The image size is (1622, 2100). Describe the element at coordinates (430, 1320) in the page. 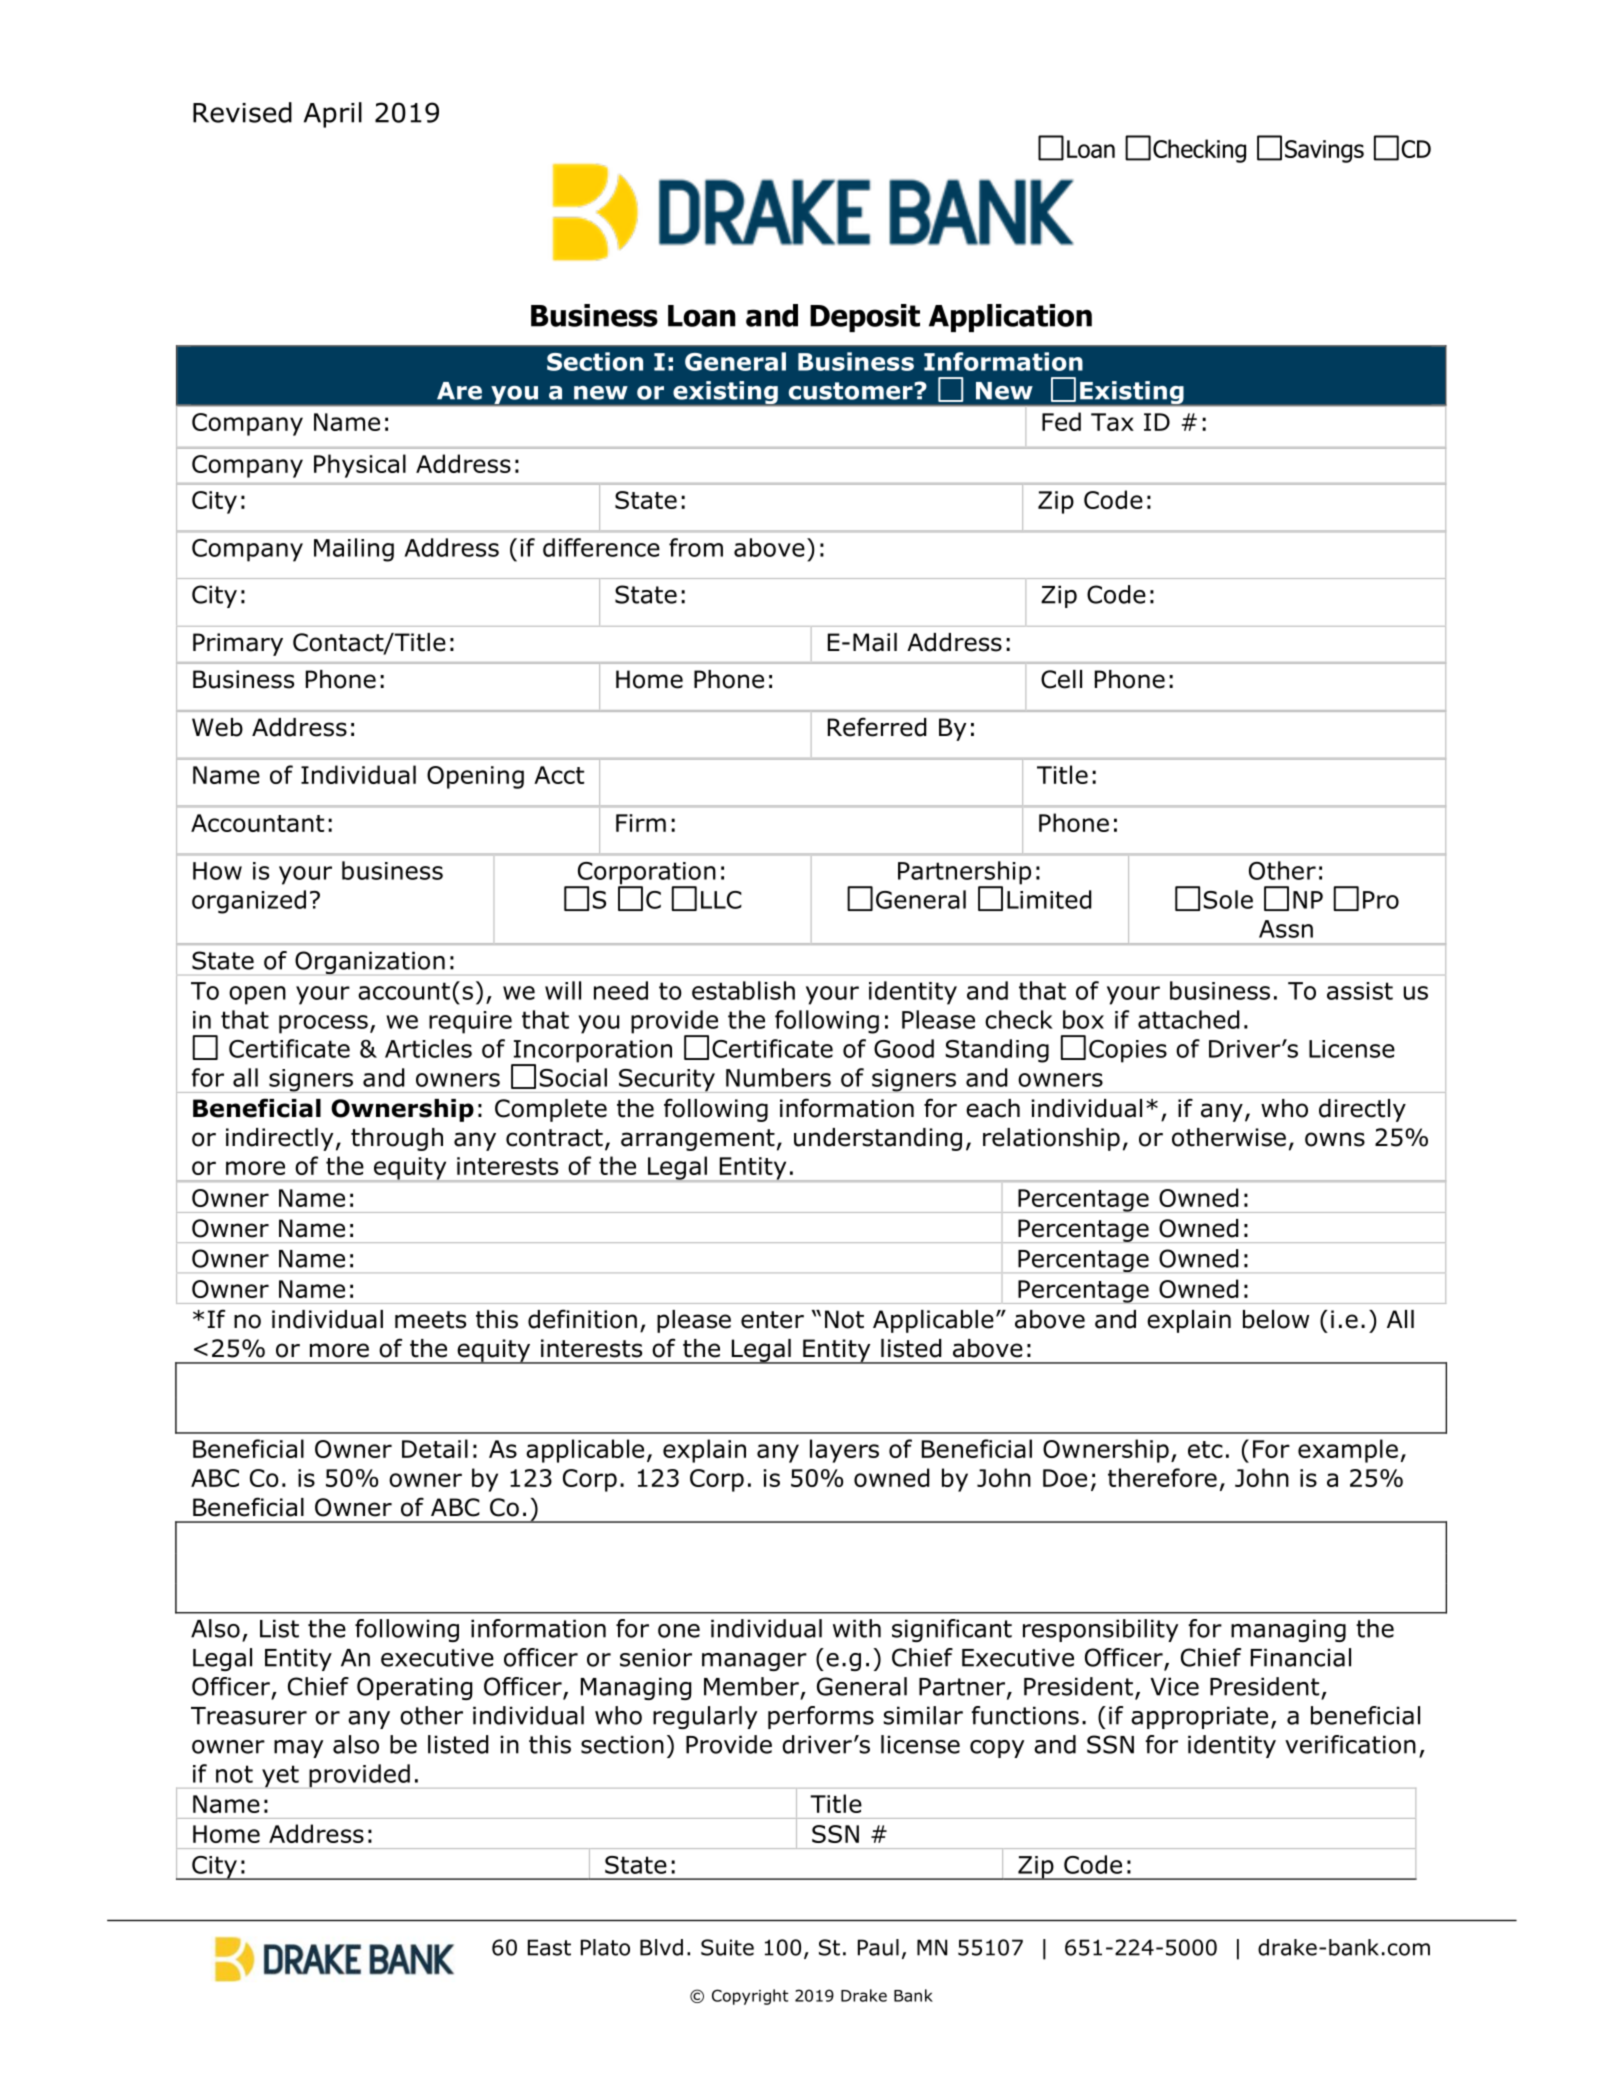

I see `meets` at that location.
